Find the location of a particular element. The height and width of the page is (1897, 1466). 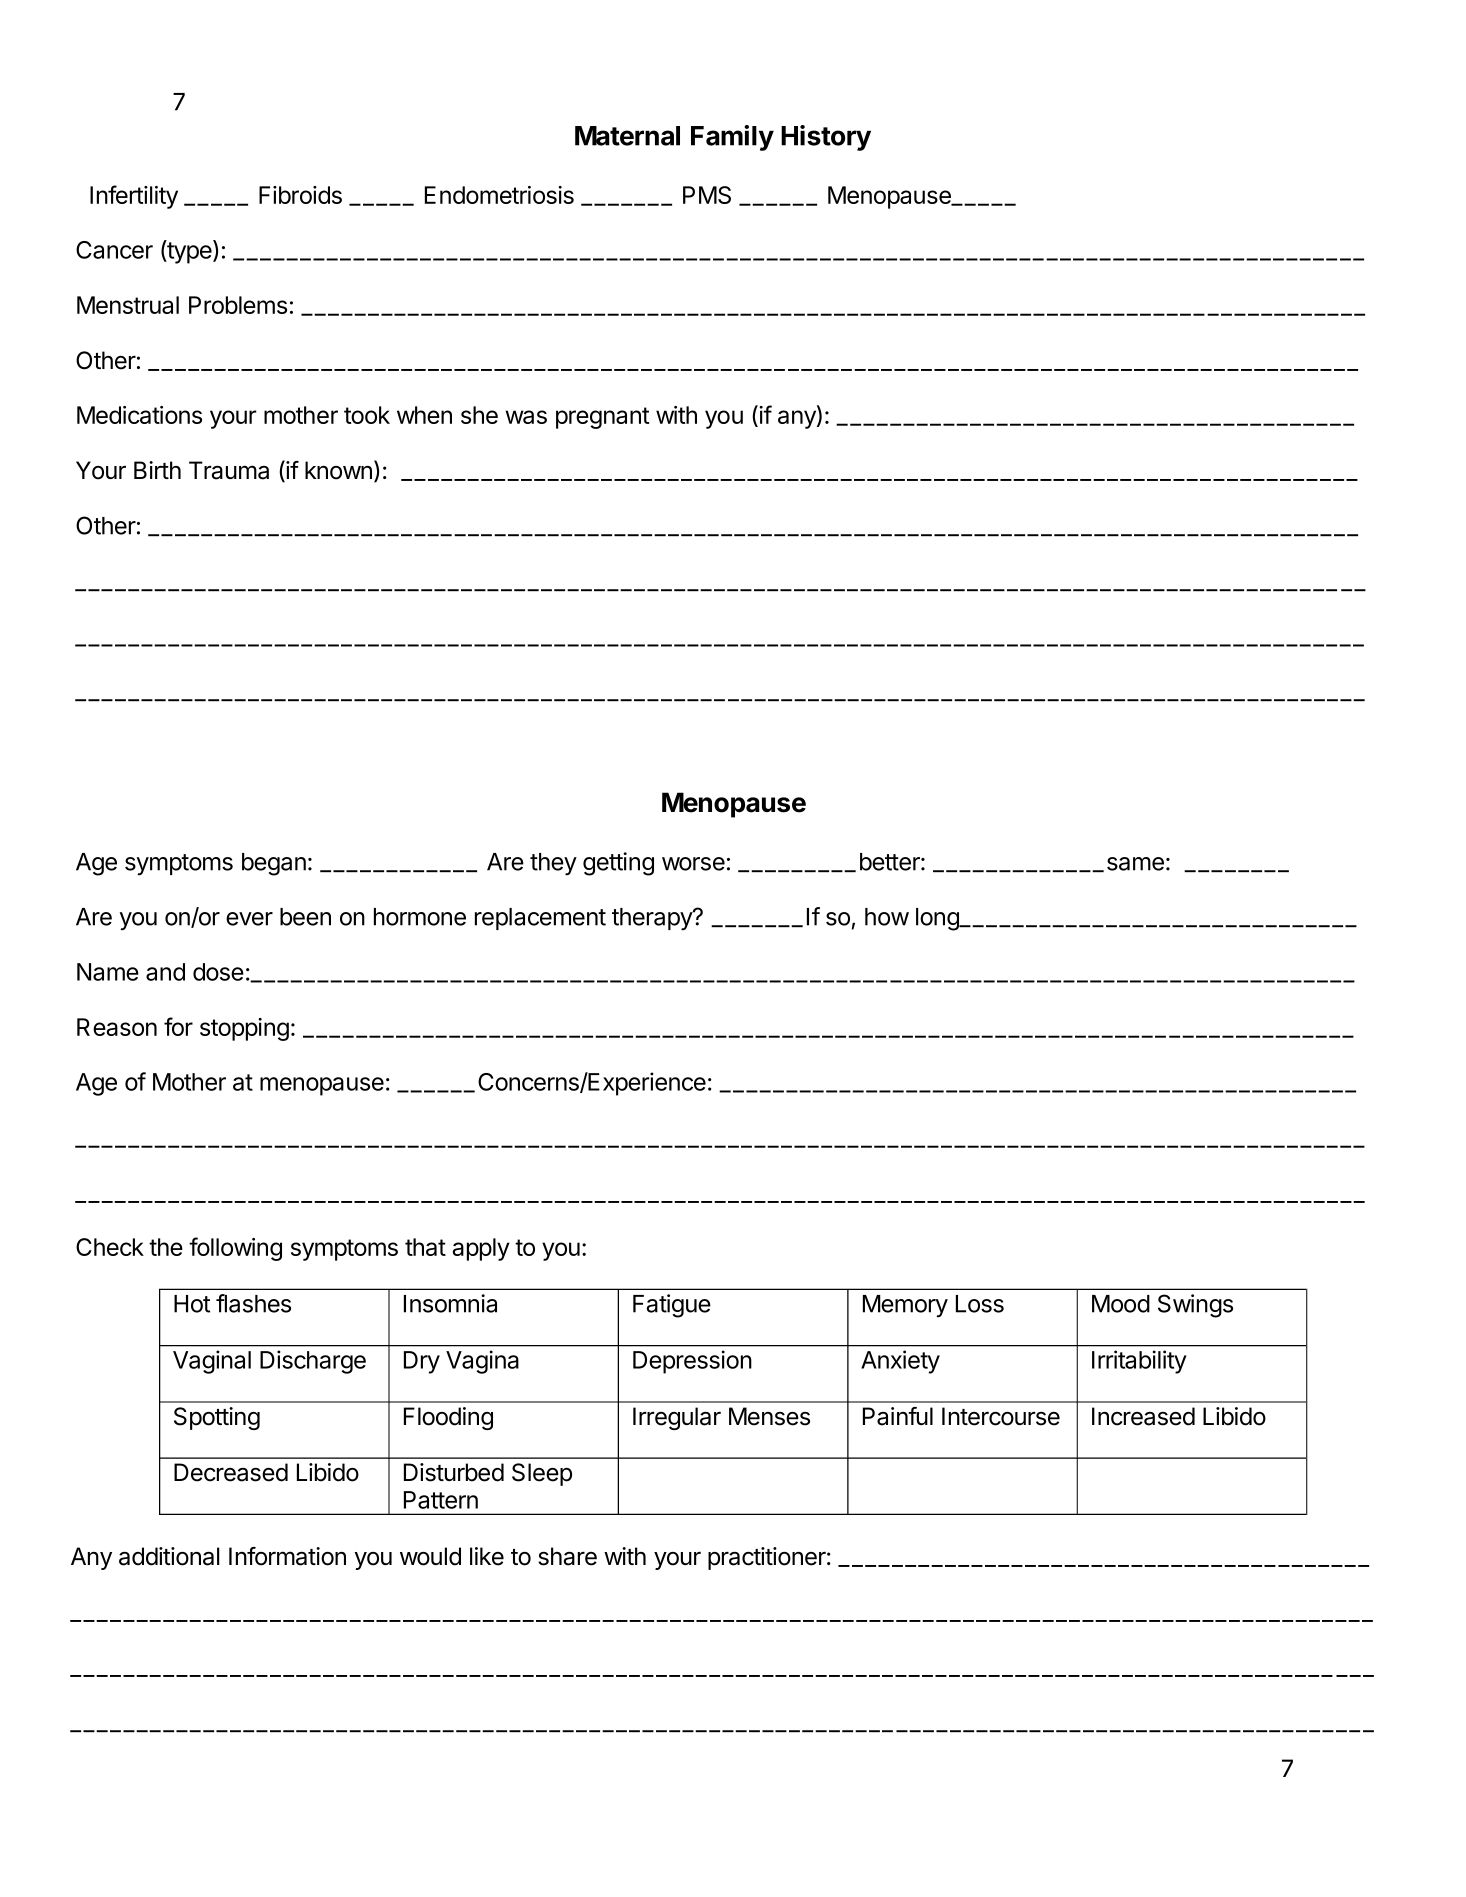

PMS is located at coordinates (707, 195).
